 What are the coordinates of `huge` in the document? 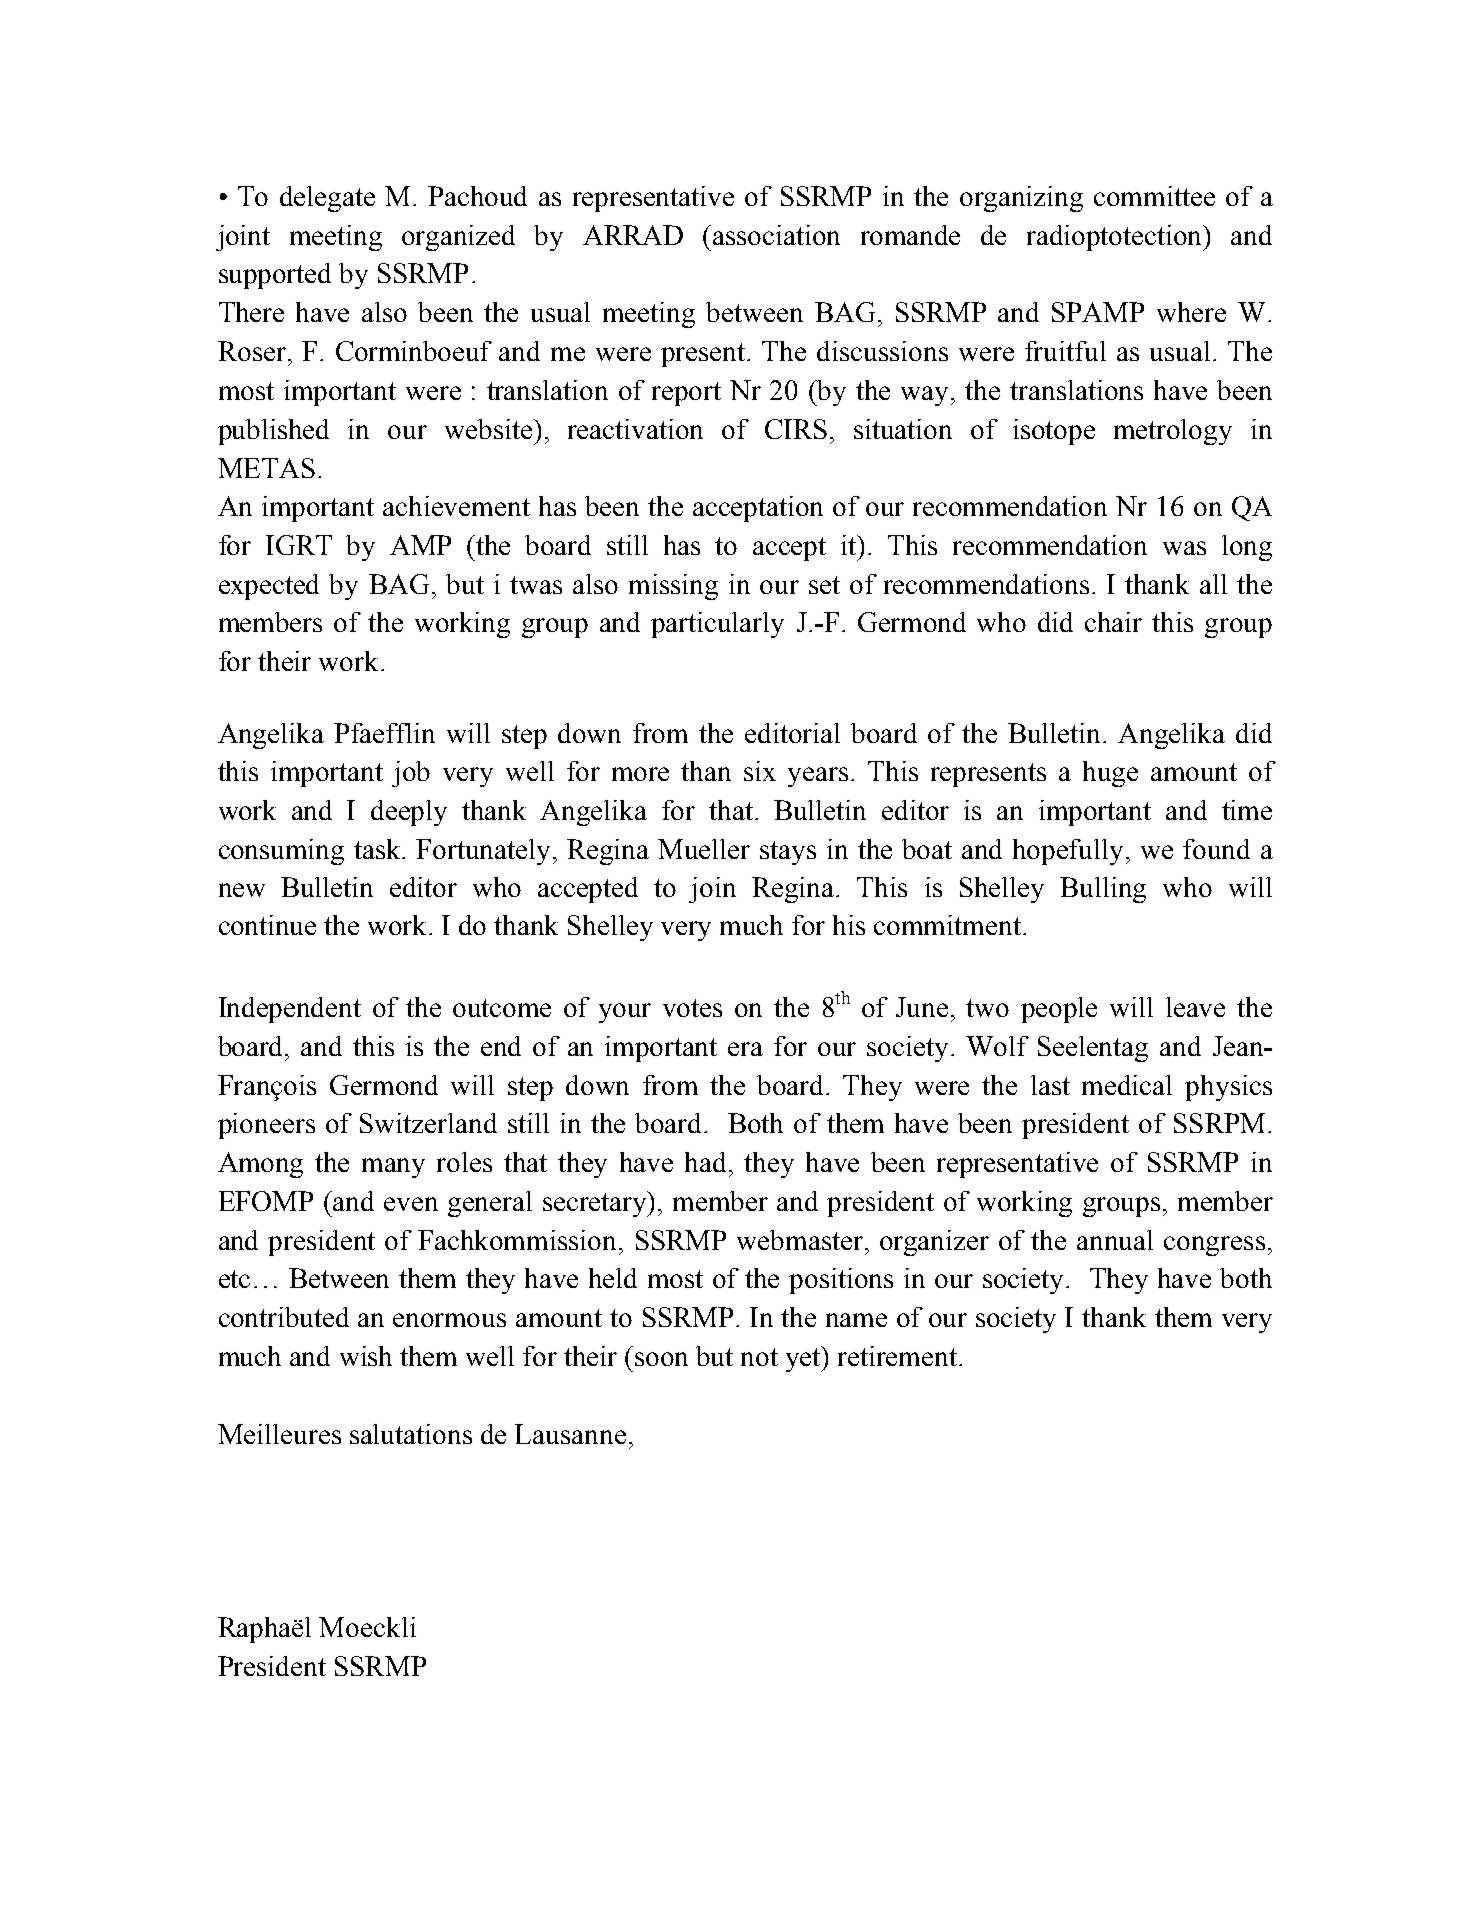 It's located at (1110, 774).
